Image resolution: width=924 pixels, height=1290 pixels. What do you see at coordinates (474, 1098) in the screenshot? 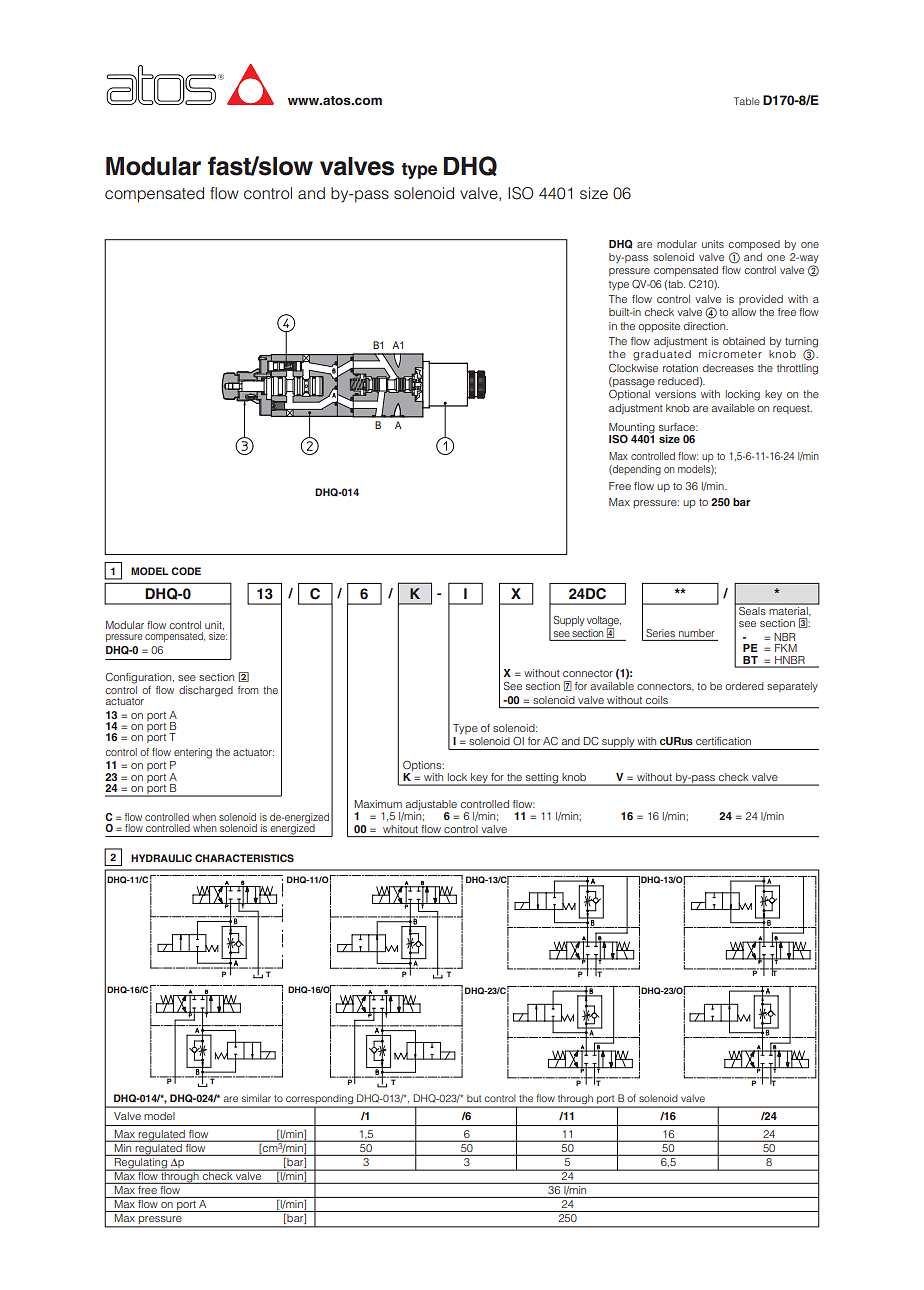
I see `but` at bounding box center [474, 1098].
